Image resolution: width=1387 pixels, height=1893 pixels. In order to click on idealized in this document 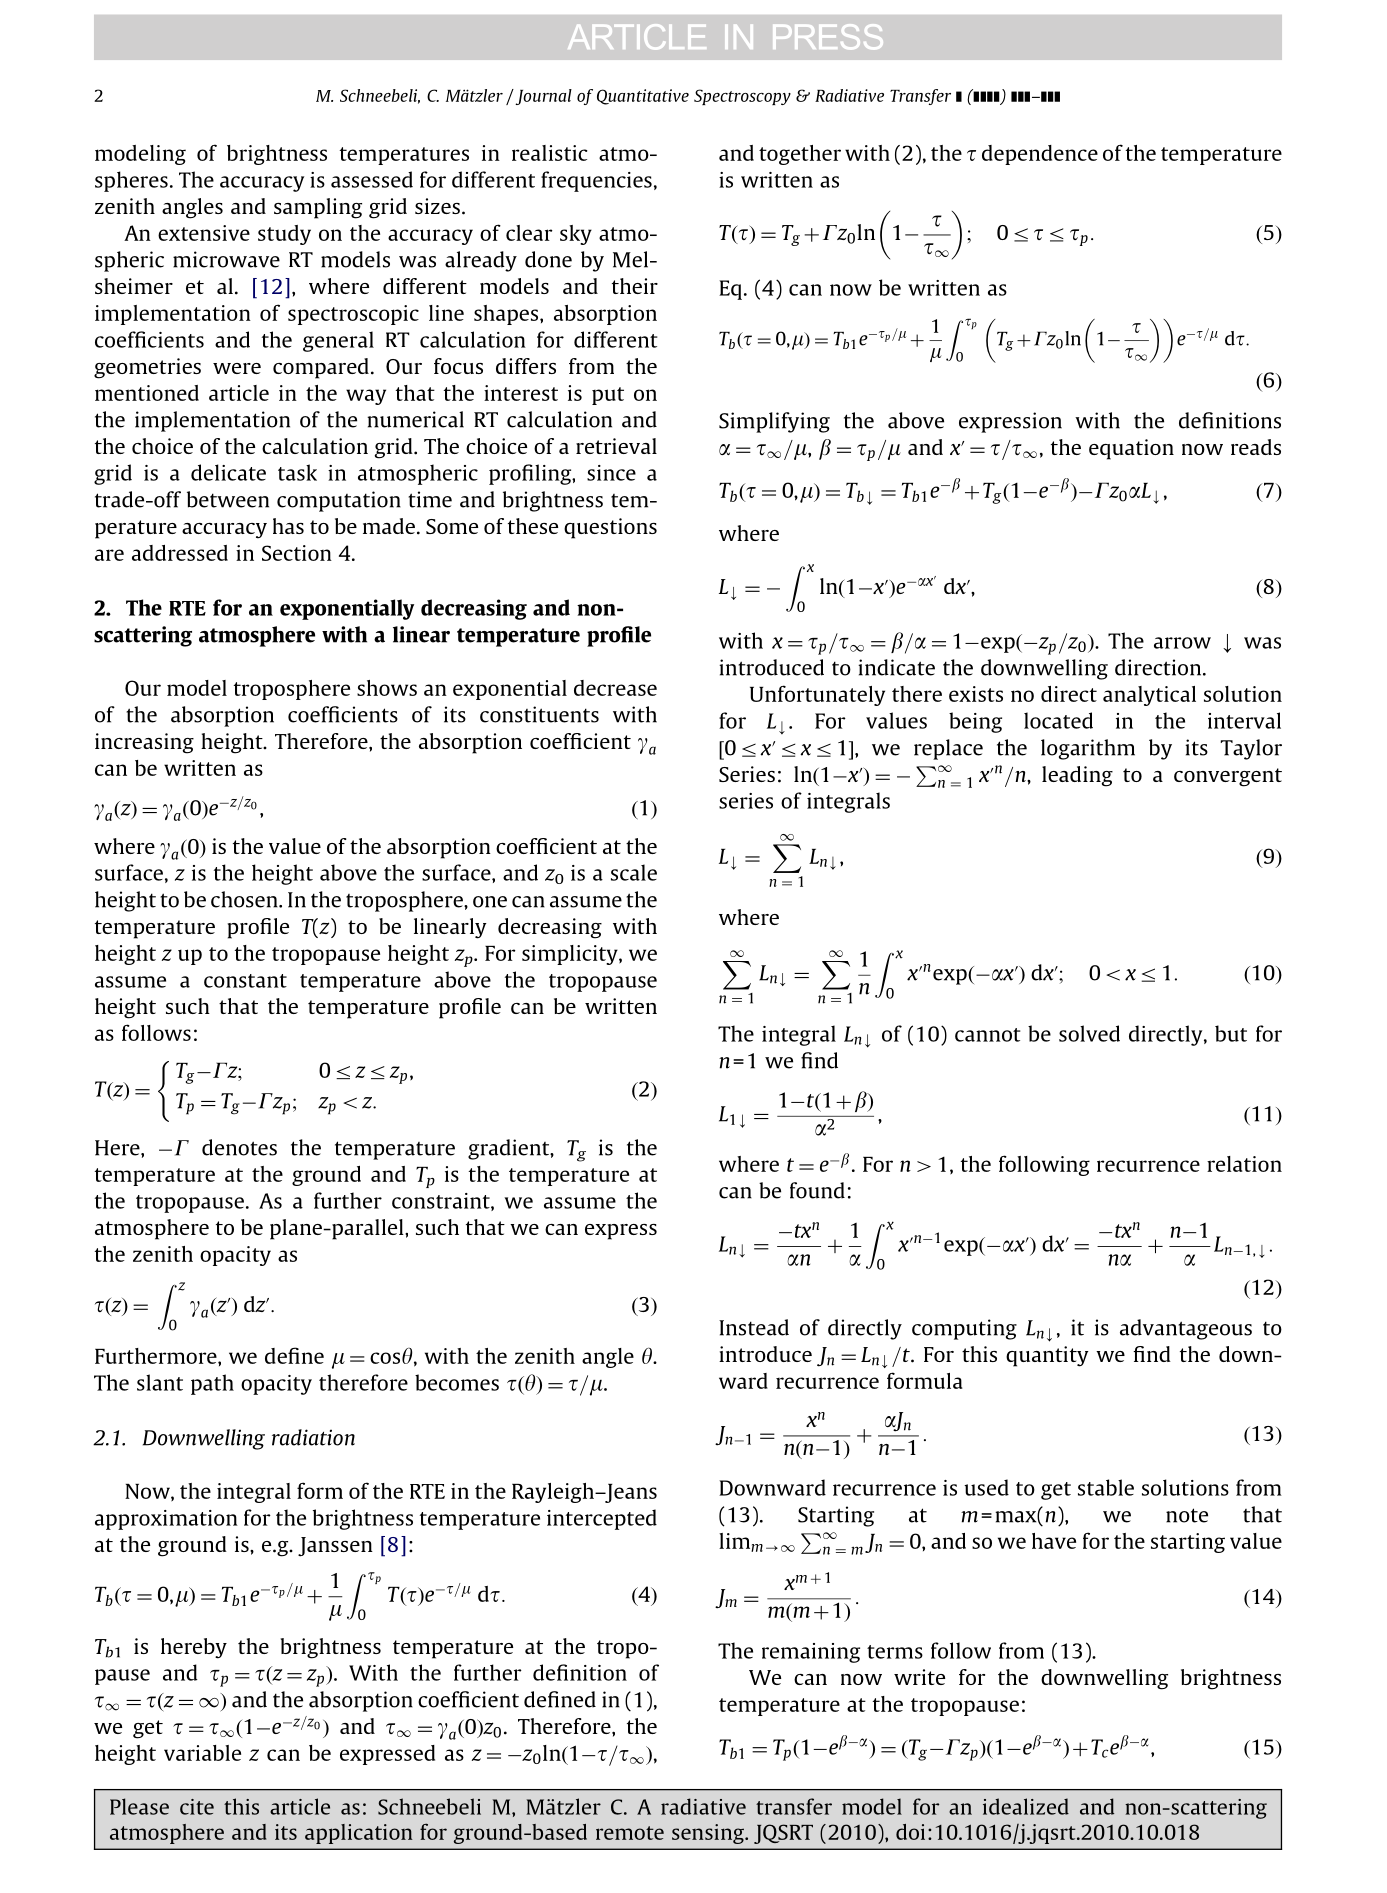, I will do `click(1026, 1806)`.
